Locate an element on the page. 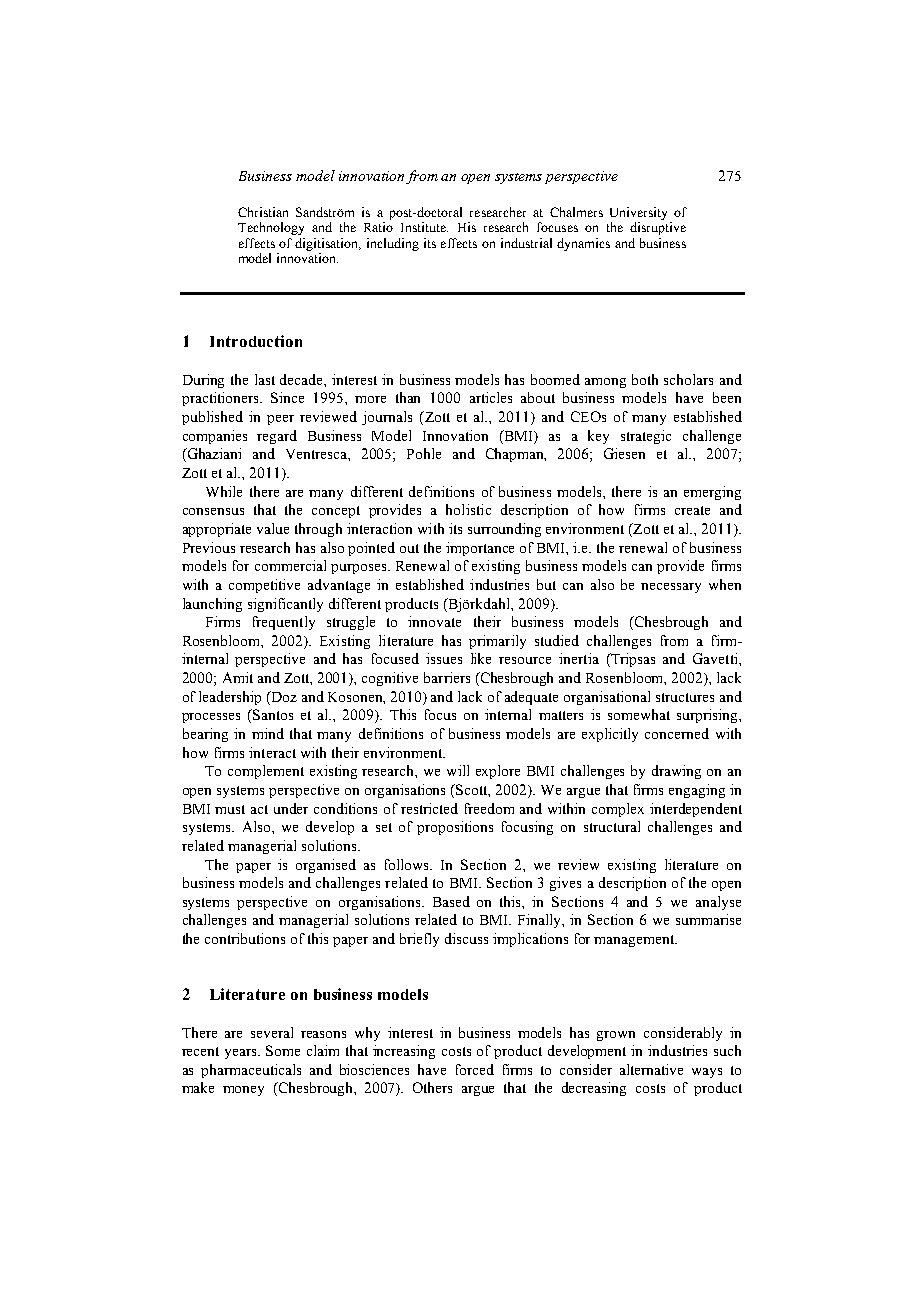  disruptive is located at coordinates (658, 228).
